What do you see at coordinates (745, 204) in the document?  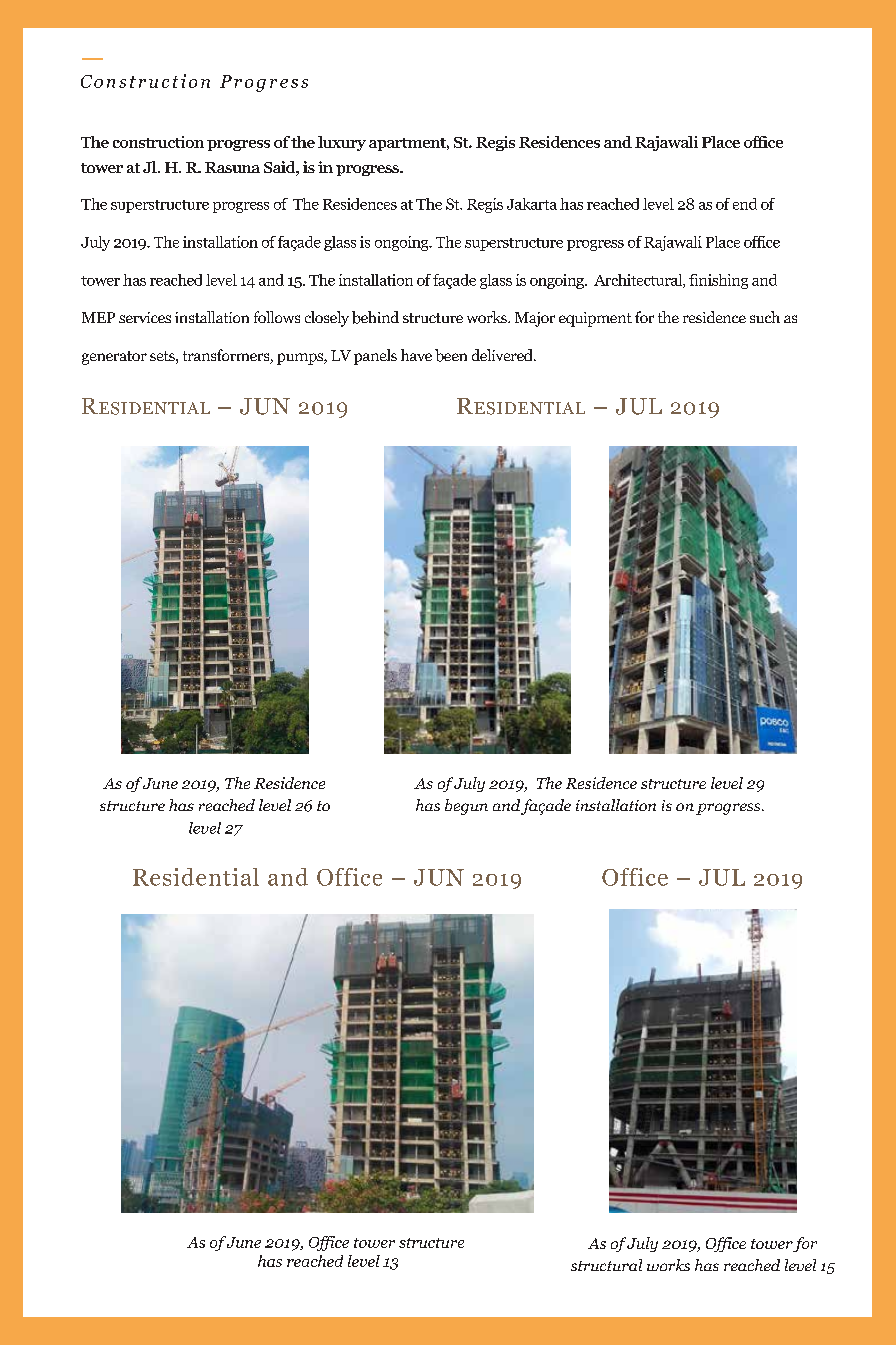 I see `end` at bounding box center [745, 204].
